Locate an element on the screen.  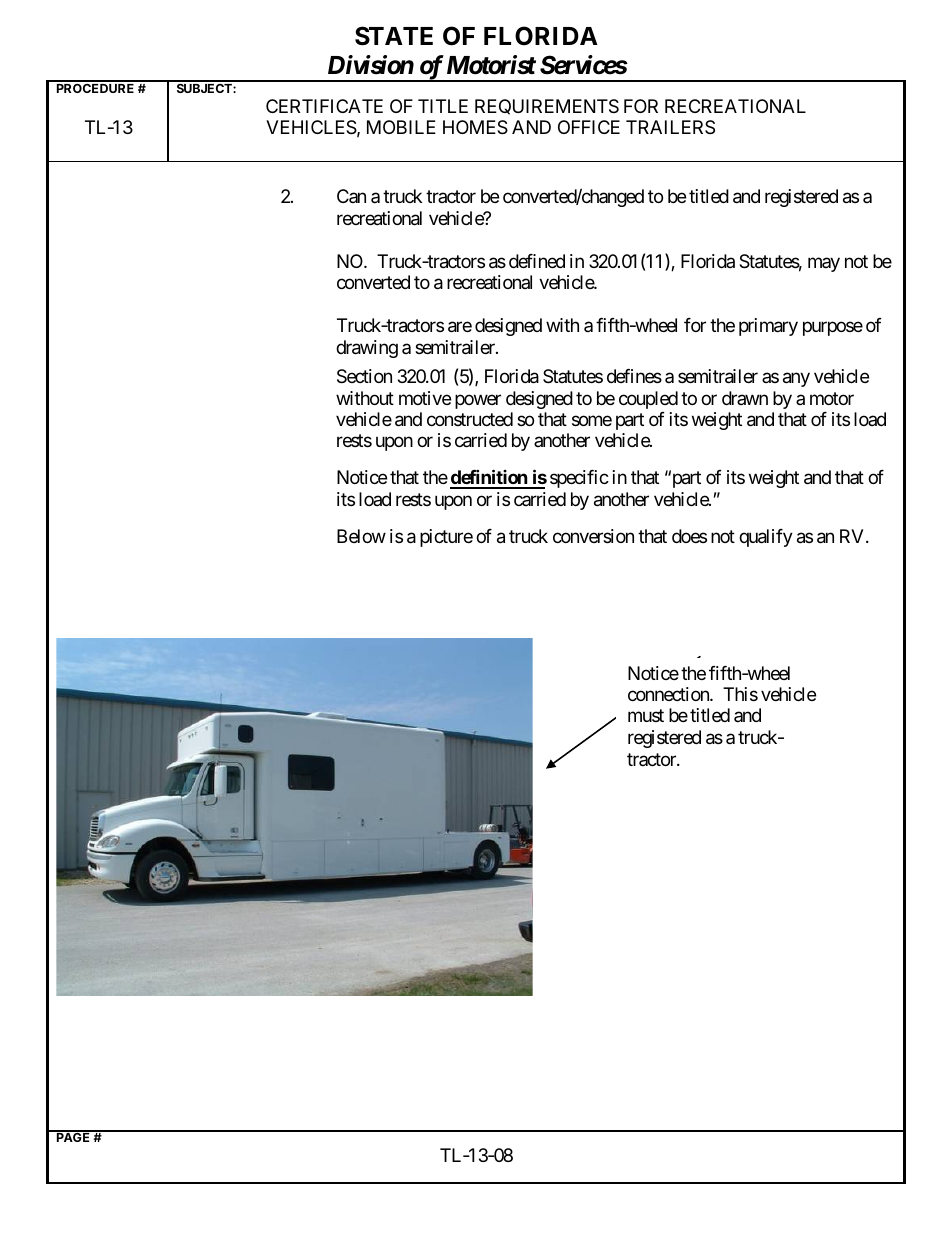
defined is located at coordinates (537, 261).
